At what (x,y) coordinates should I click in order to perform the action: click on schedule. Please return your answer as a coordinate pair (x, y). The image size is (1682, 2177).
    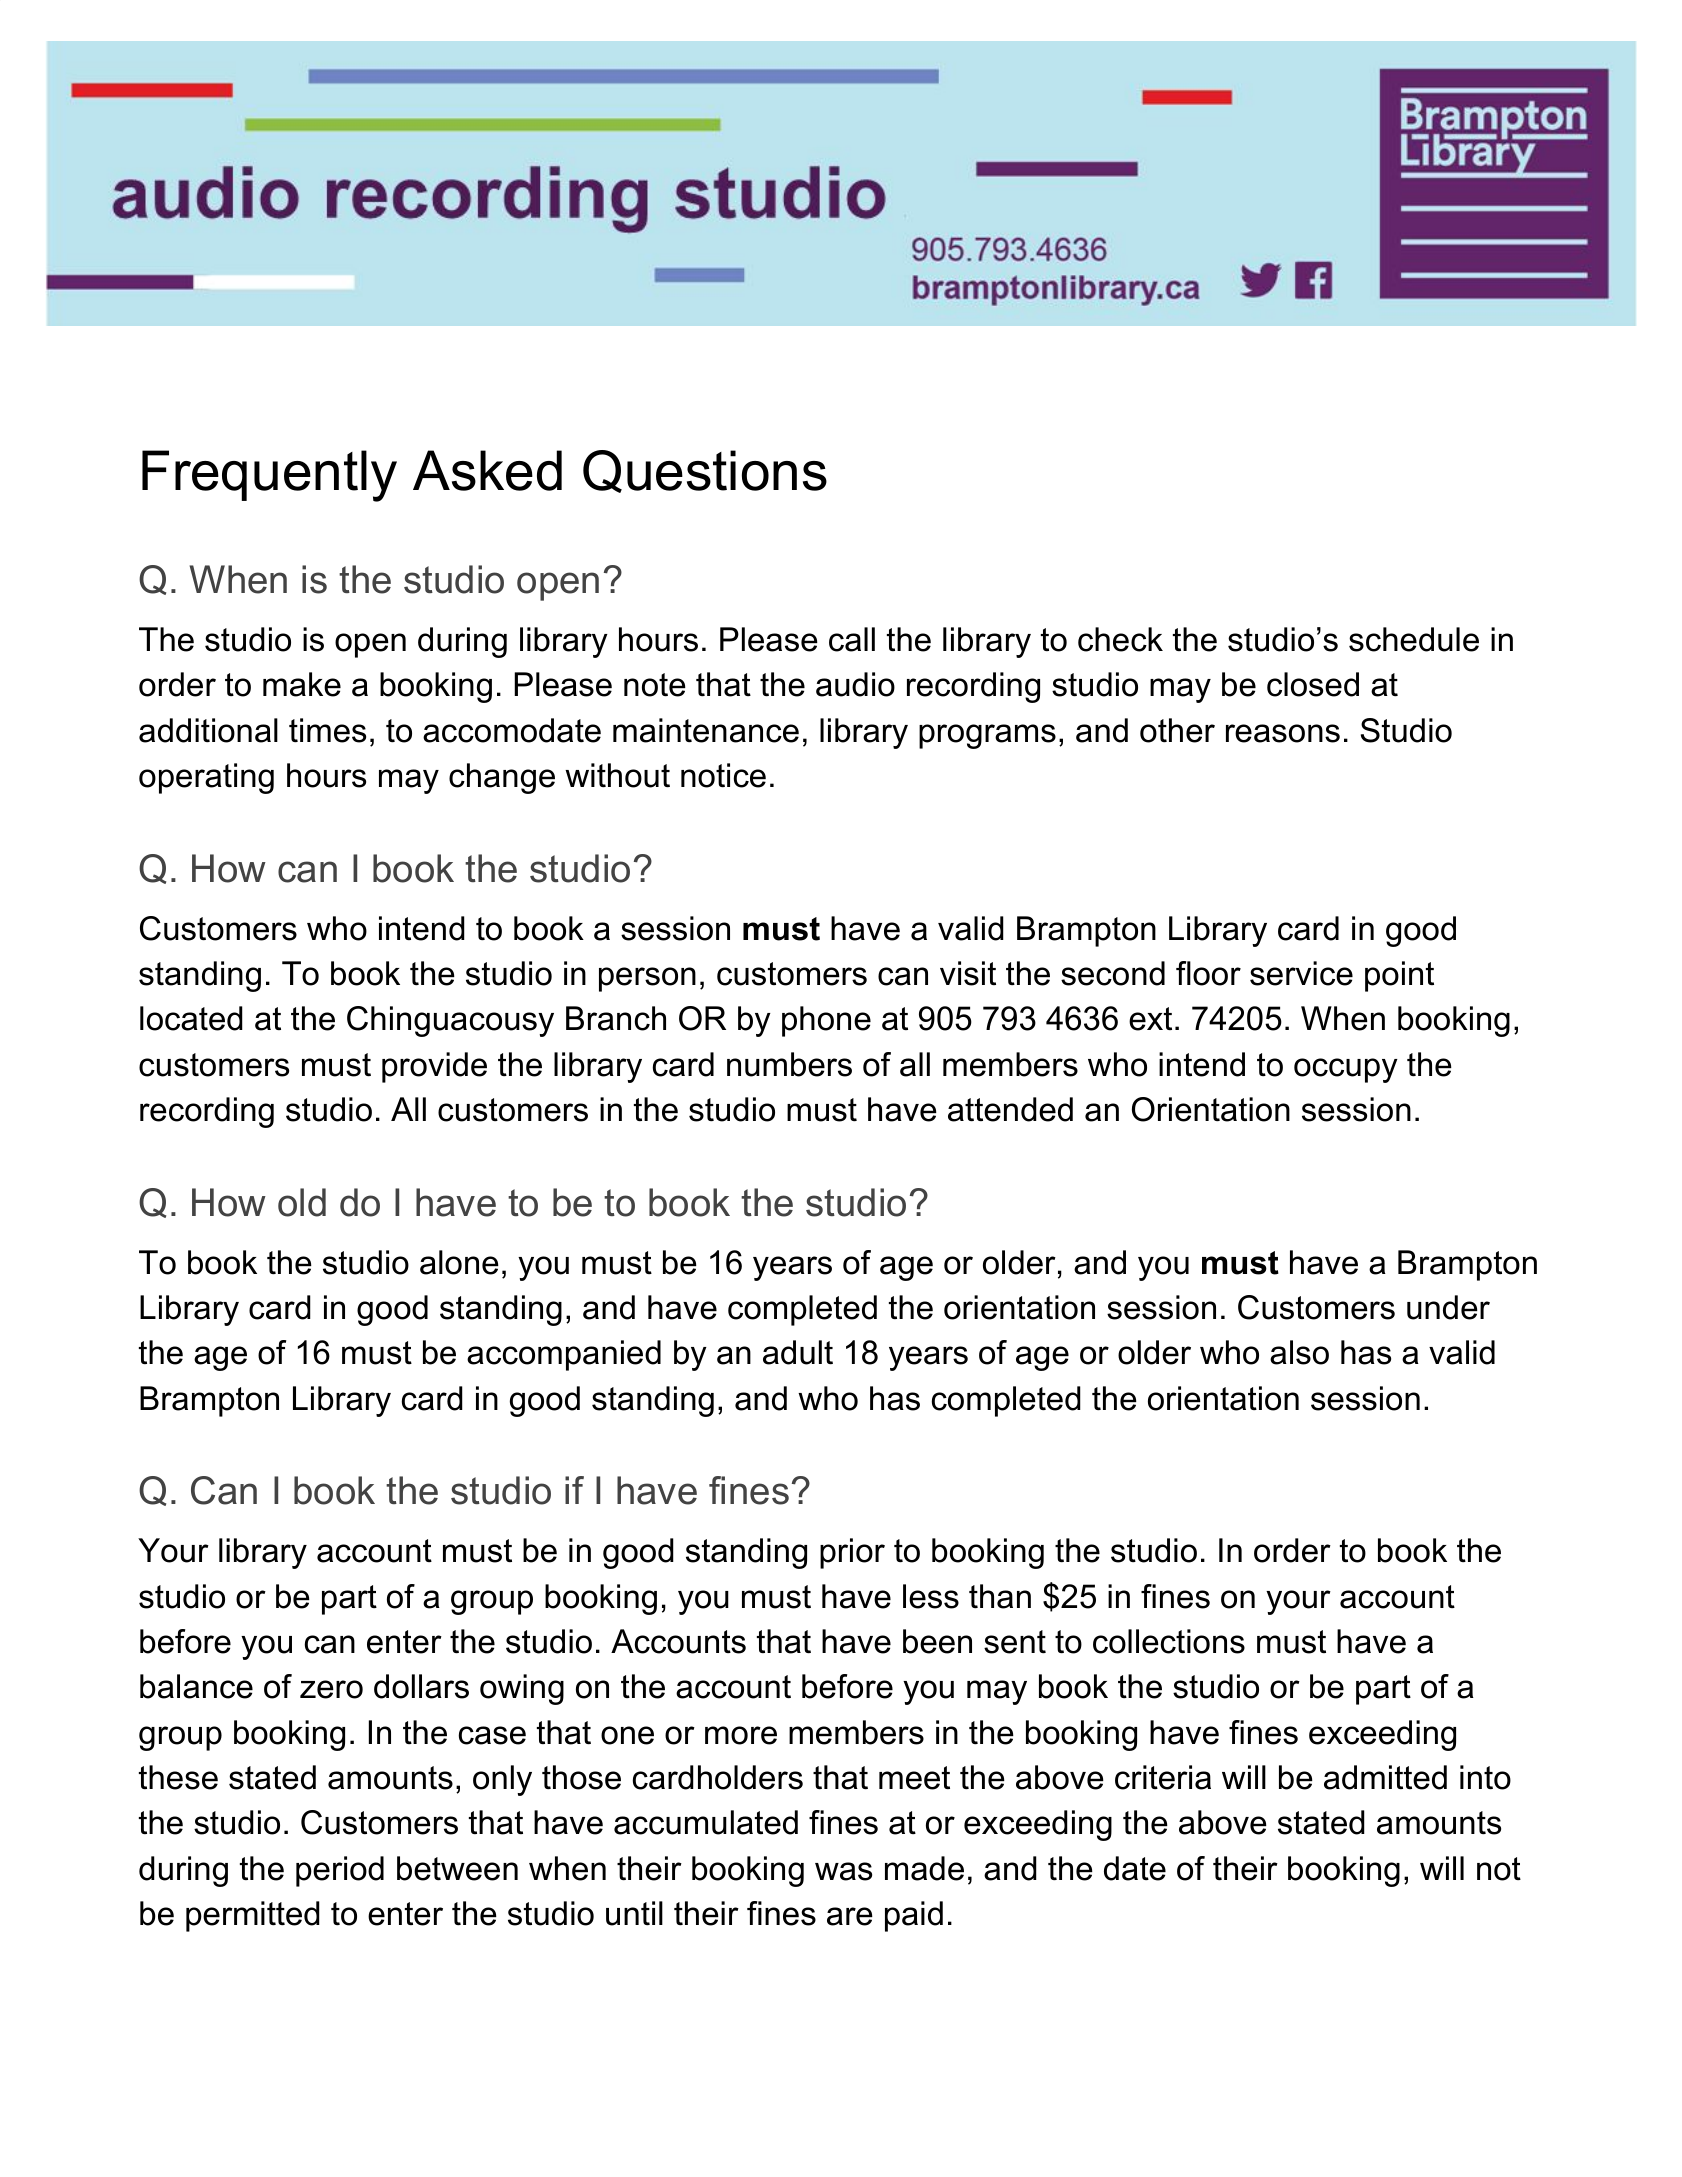
    Looking at the image, I should click on (1414, 639).
